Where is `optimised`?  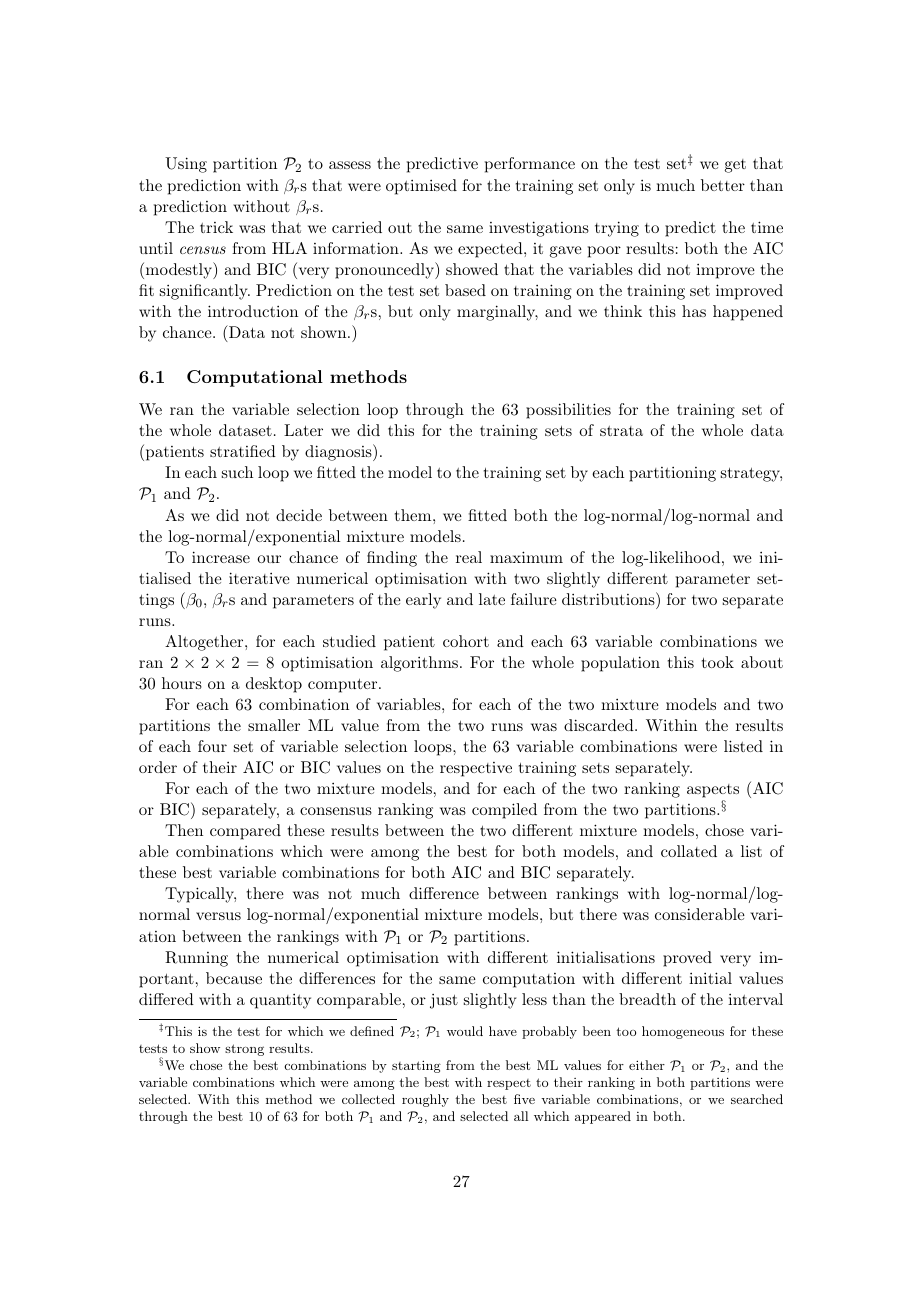
optimised is located at coordinates (421, 187).
